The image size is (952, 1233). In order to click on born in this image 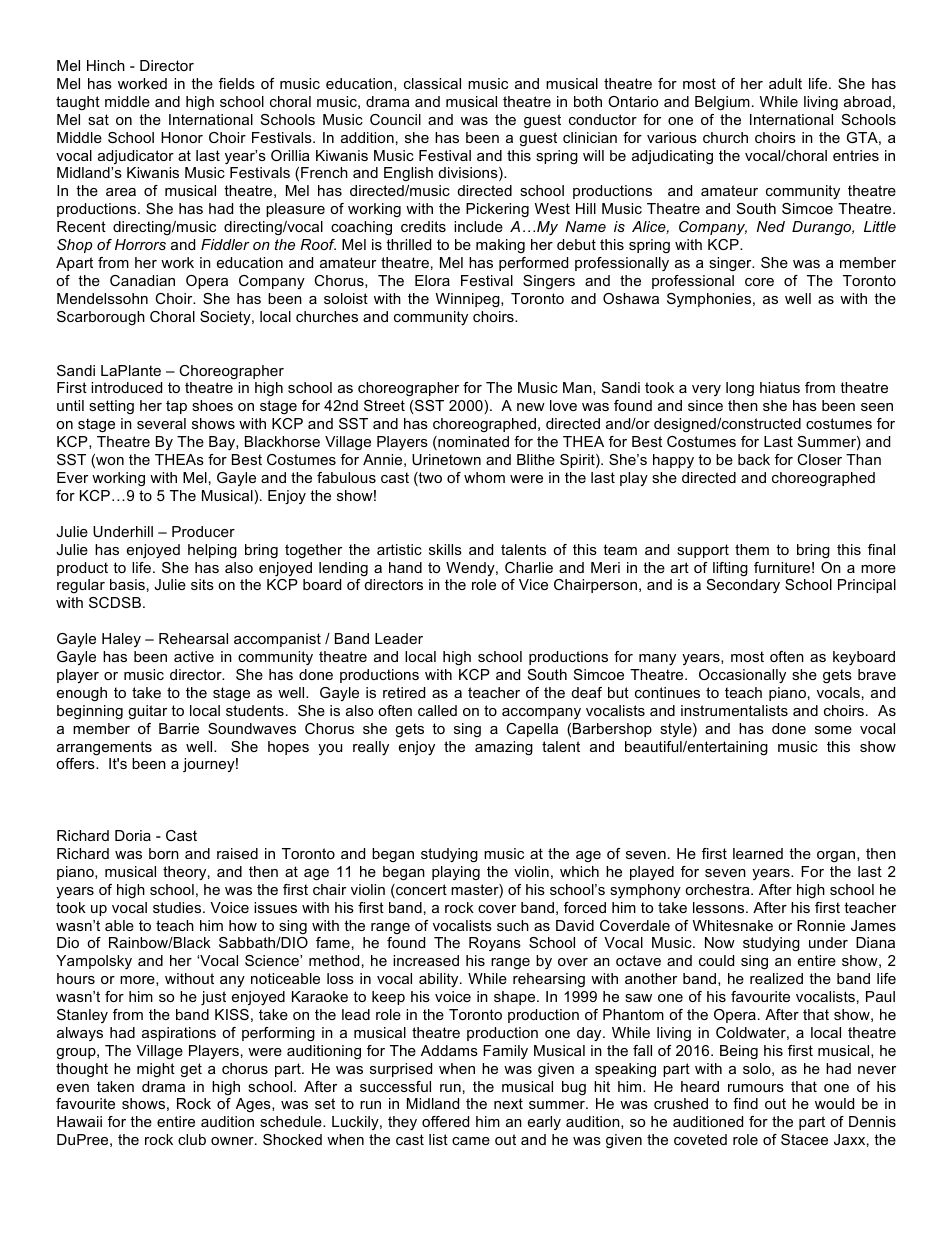, I will do `click(164, 853)`.
